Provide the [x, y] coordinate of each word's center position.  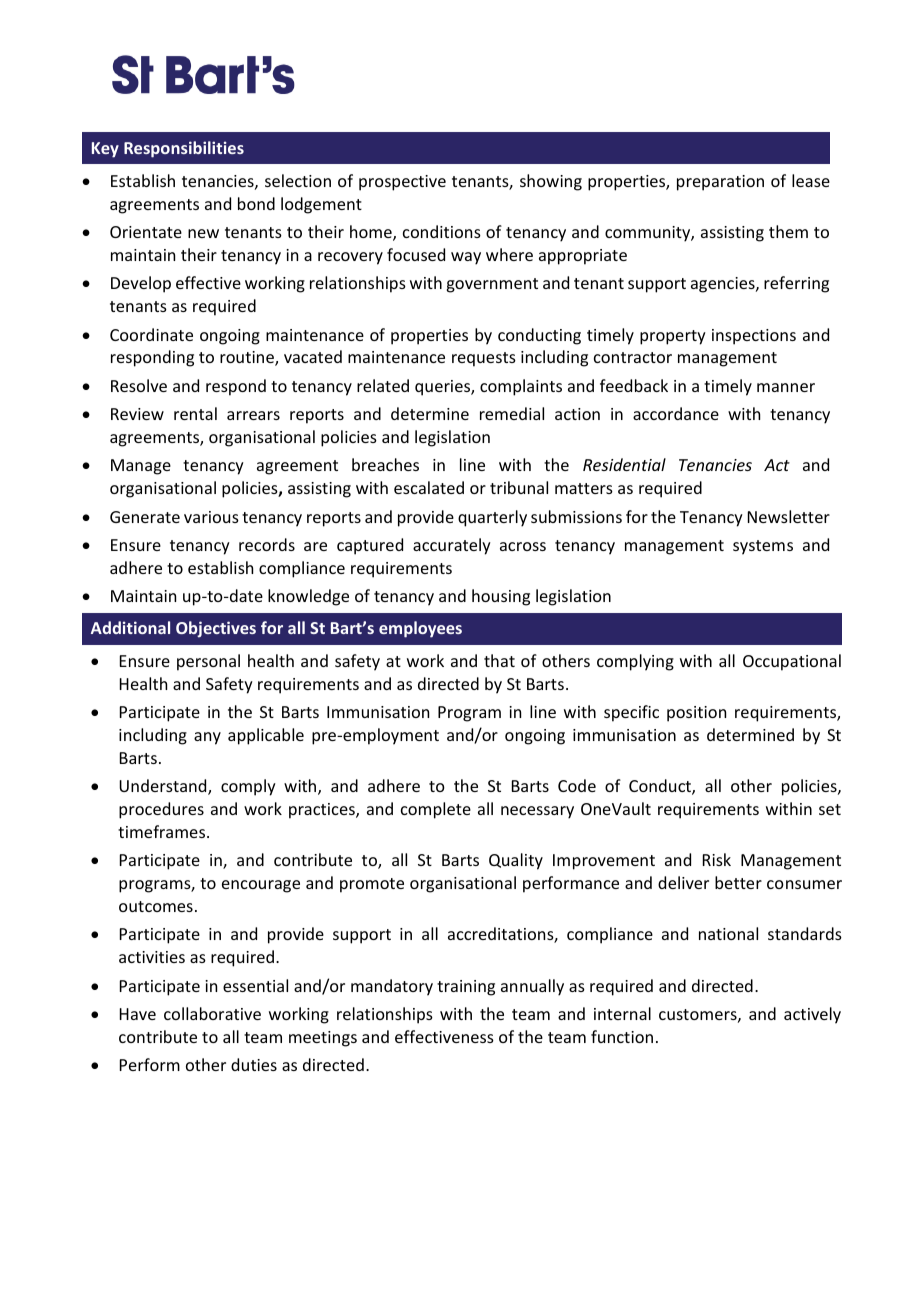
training [466, 988]
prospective [402, 183]
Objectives [216, 629]
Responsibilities [184, 149]
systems [763, 547]
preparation [720, 183]
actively [812, 1015]
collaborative [212, 1013]
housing [501, 597]
